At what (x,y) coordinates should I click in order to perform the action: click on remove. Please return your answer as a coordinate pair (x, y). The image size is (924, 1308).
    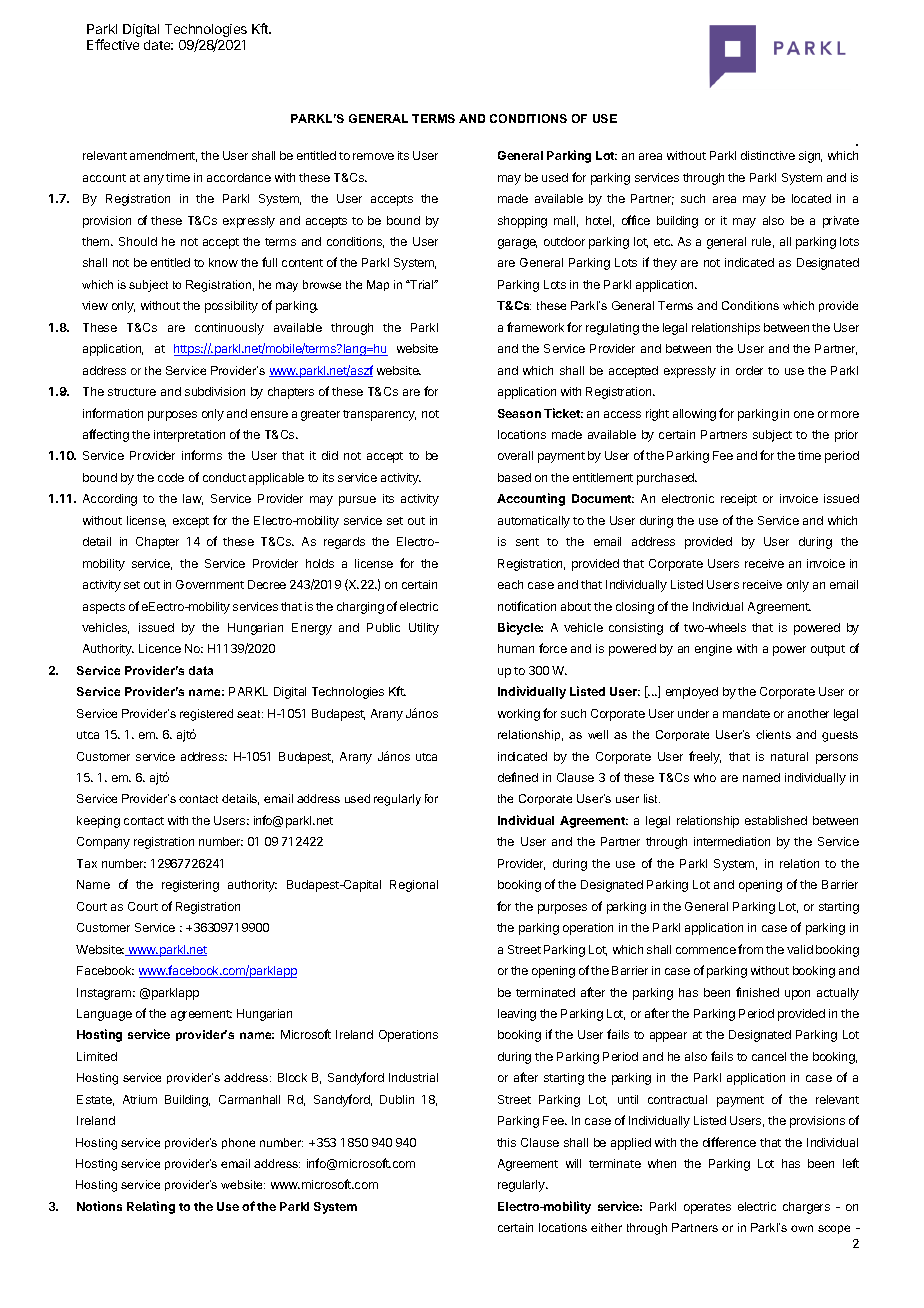
    Looking at the image, I should click on (373, 156).
